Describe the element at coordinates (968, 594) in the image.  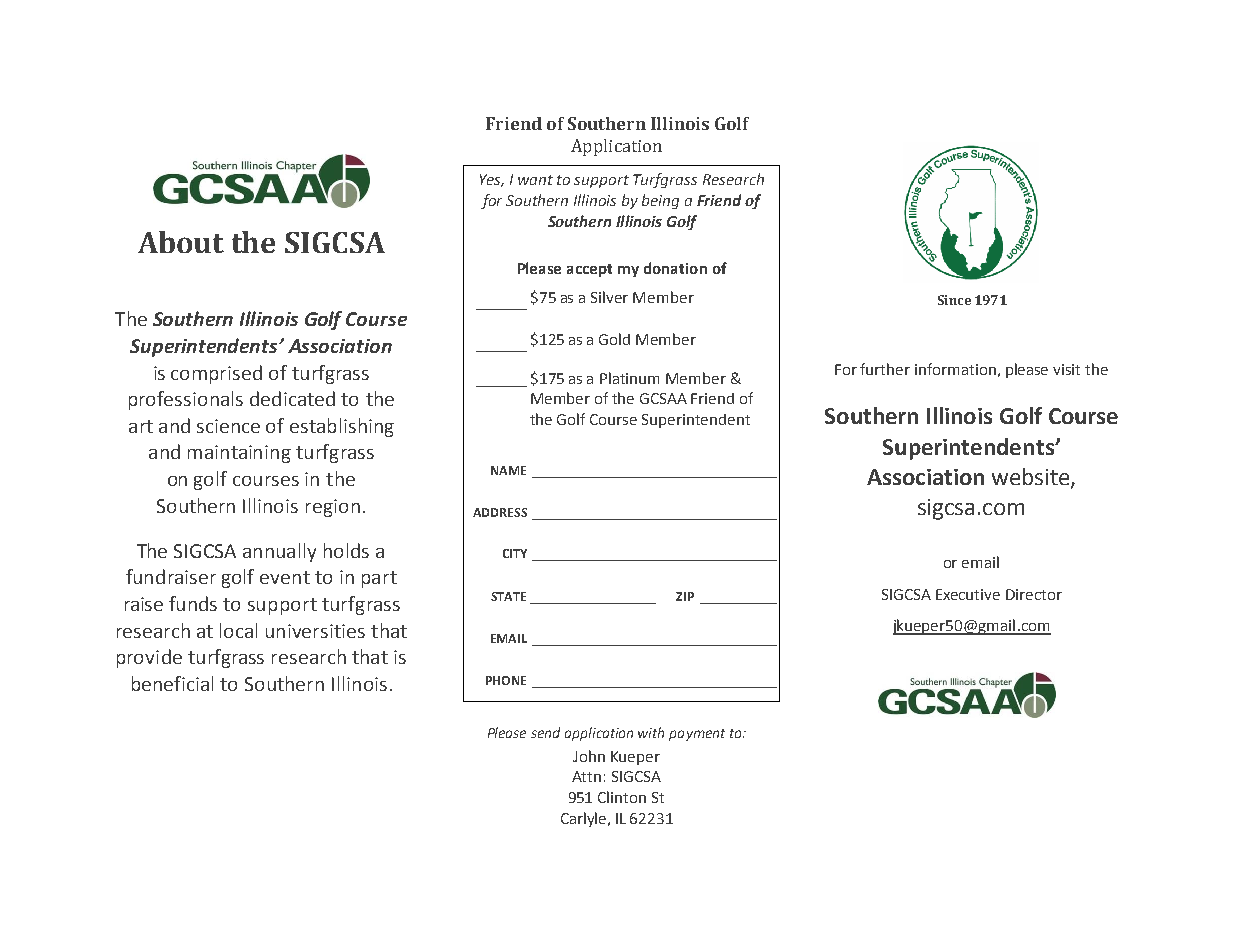
I see `Executive` at that location.
